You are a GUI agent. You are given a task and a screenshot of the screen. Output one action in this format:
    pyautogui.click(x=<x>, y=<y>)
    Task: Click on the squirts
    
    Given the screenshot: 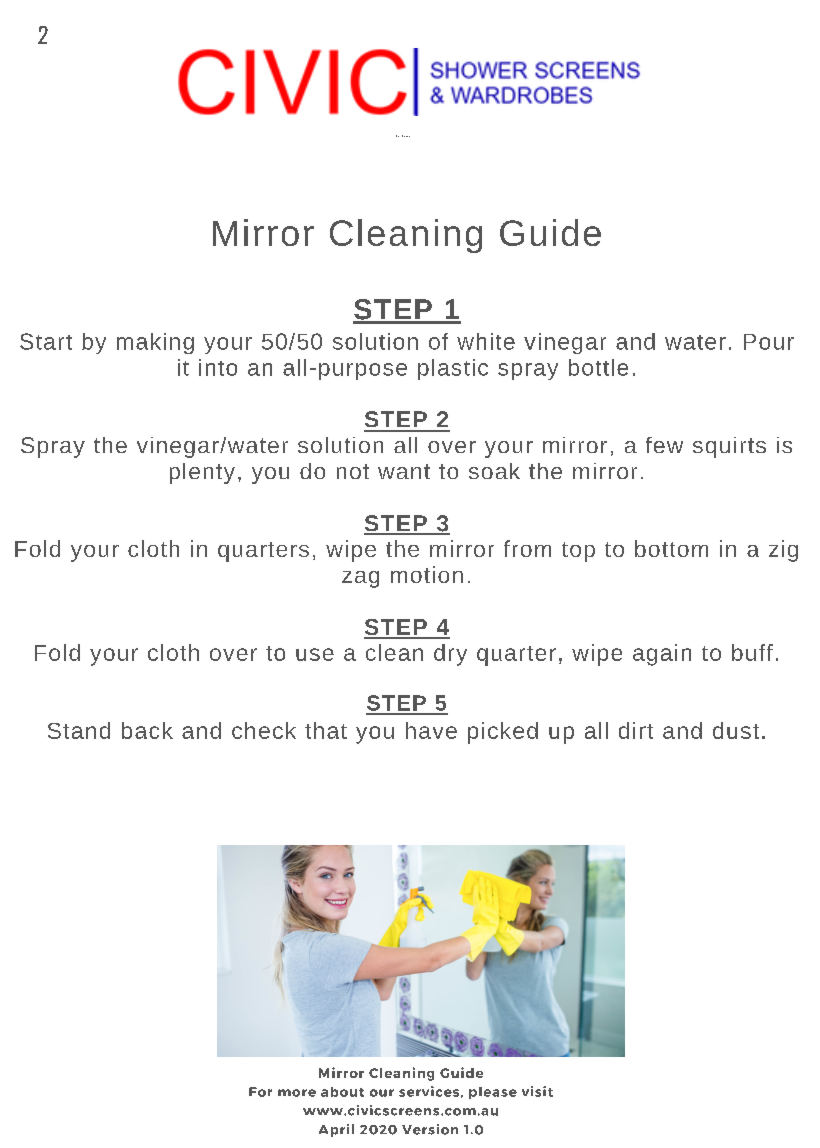 What is the action you would take?
    pyautogui.click(x=729, y=447)
